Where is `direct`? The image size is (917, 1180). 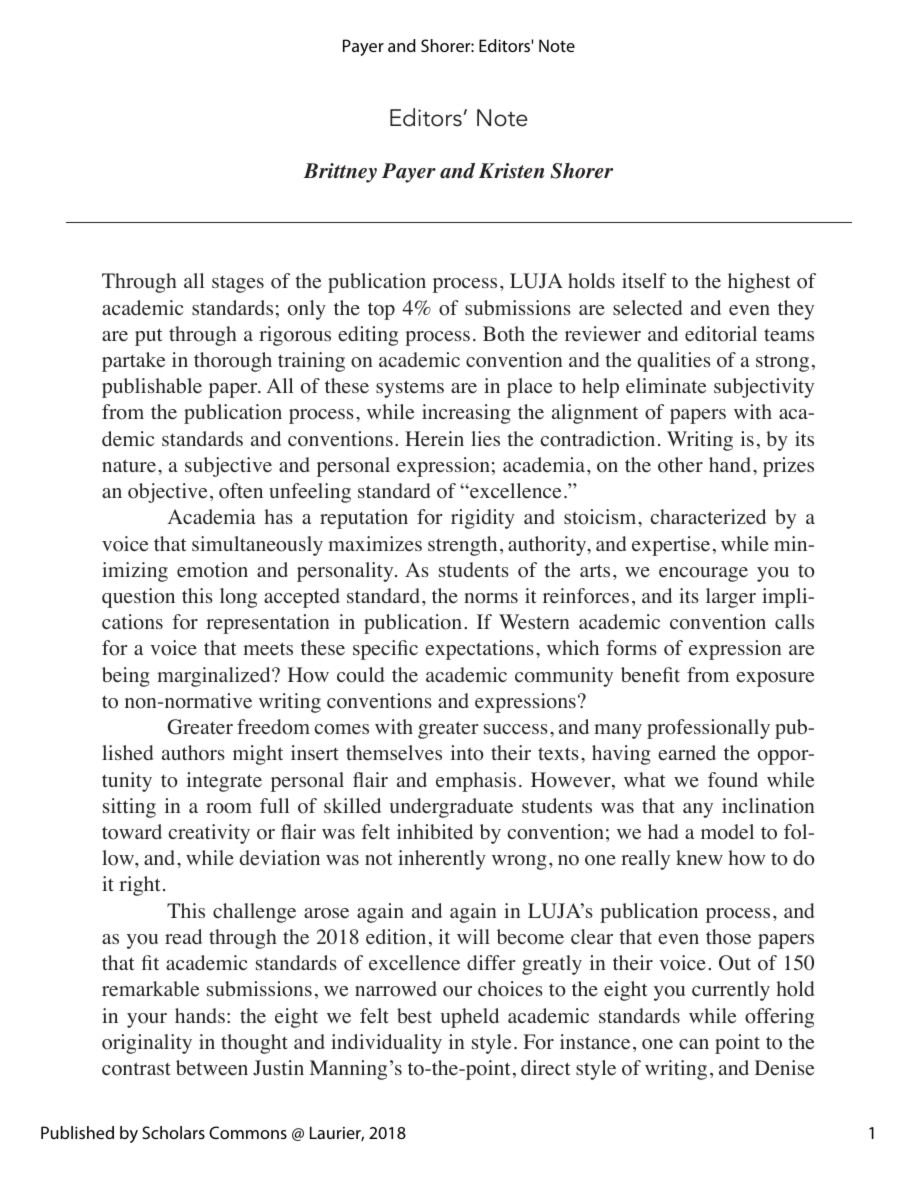
direct is located at coordinates (546, 1068).
